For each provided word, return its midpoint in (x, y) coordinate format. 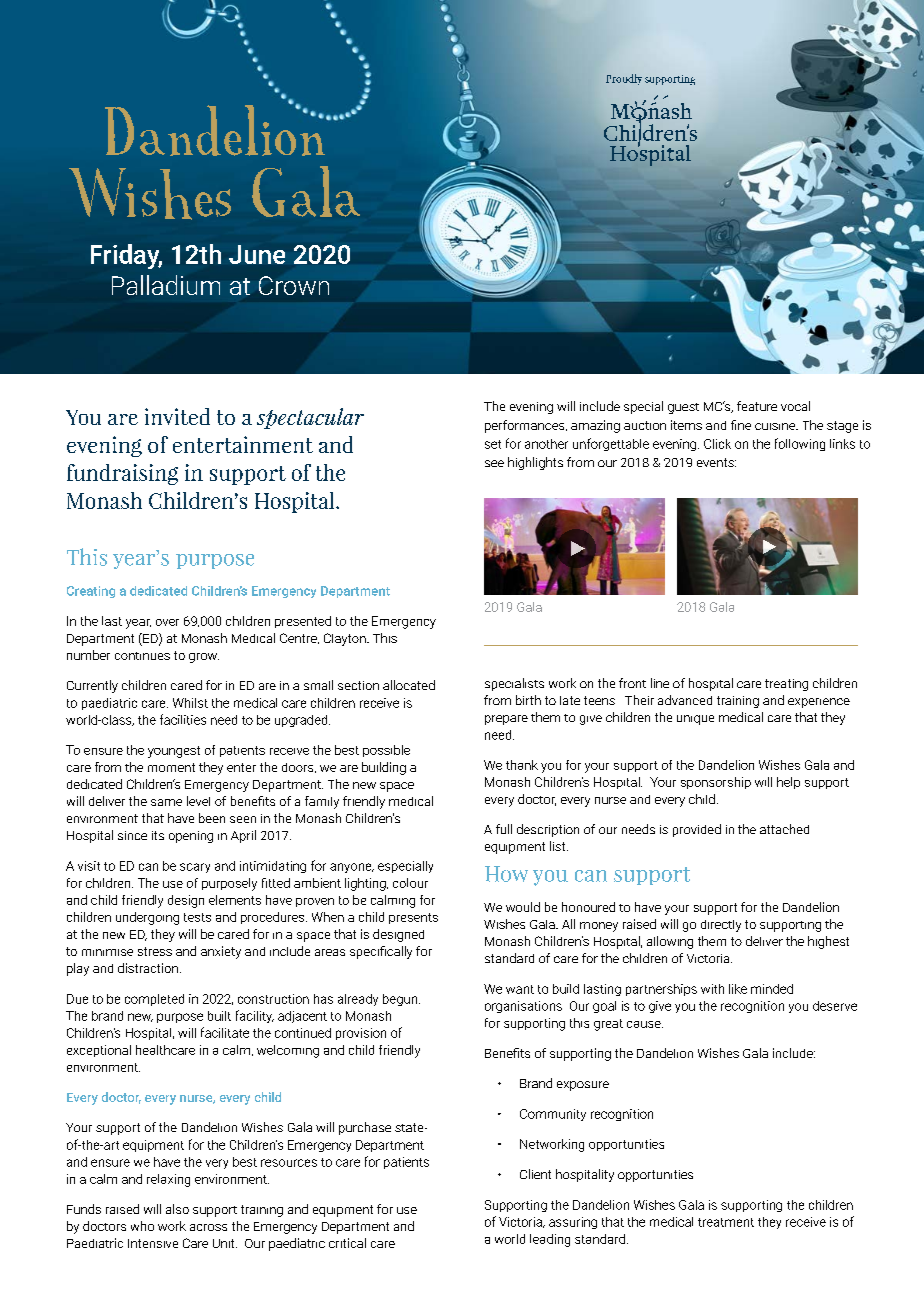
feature (757, 406)
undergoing (147, 918)
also (177, 1209)
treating (786, 685)
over (167, 622)
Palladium (166, 285)
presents (413, 918)
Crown (294, 285)
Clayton (346, 639)
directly (721, 926)
